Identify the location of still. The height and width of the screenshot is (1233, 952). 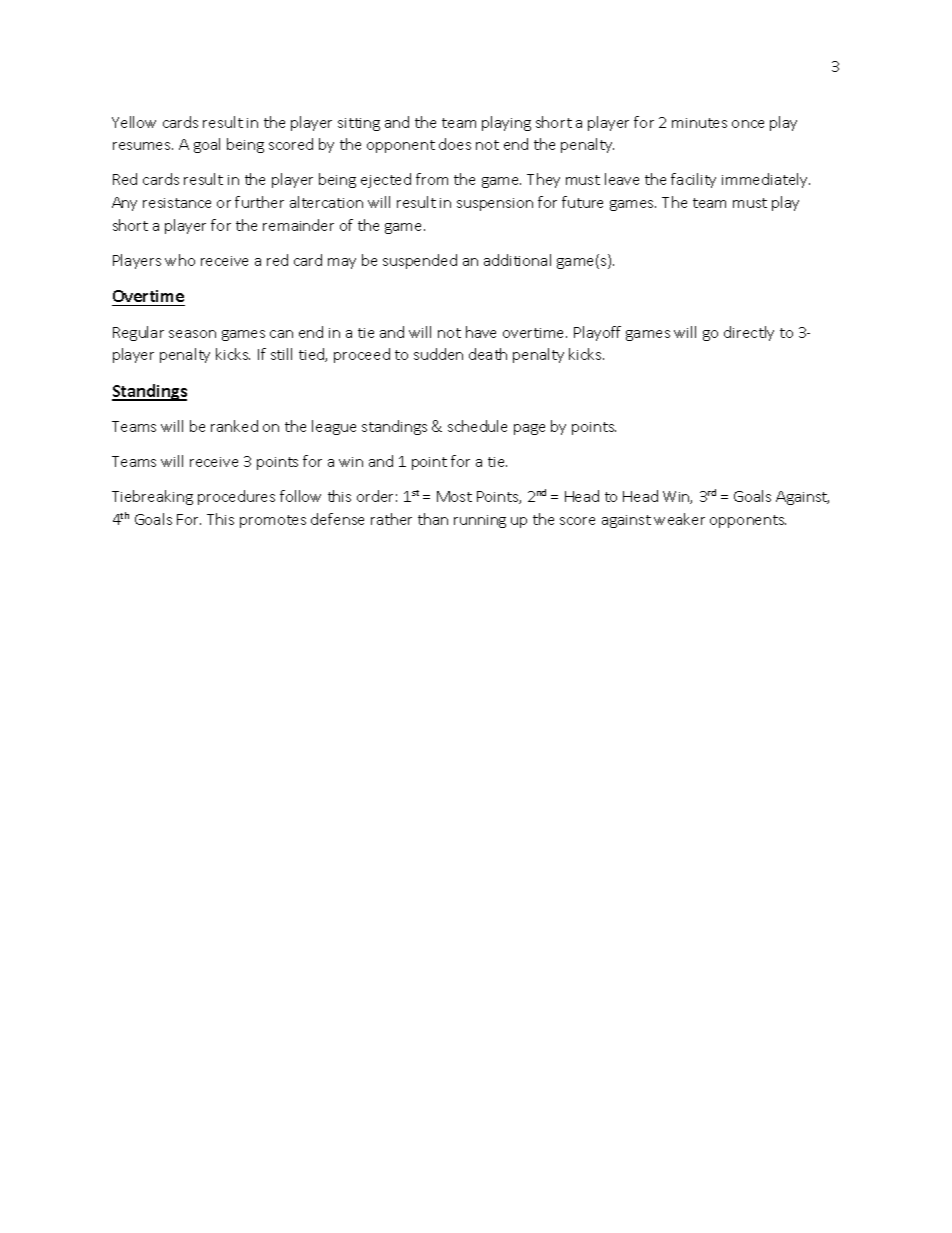
(281, 354).
